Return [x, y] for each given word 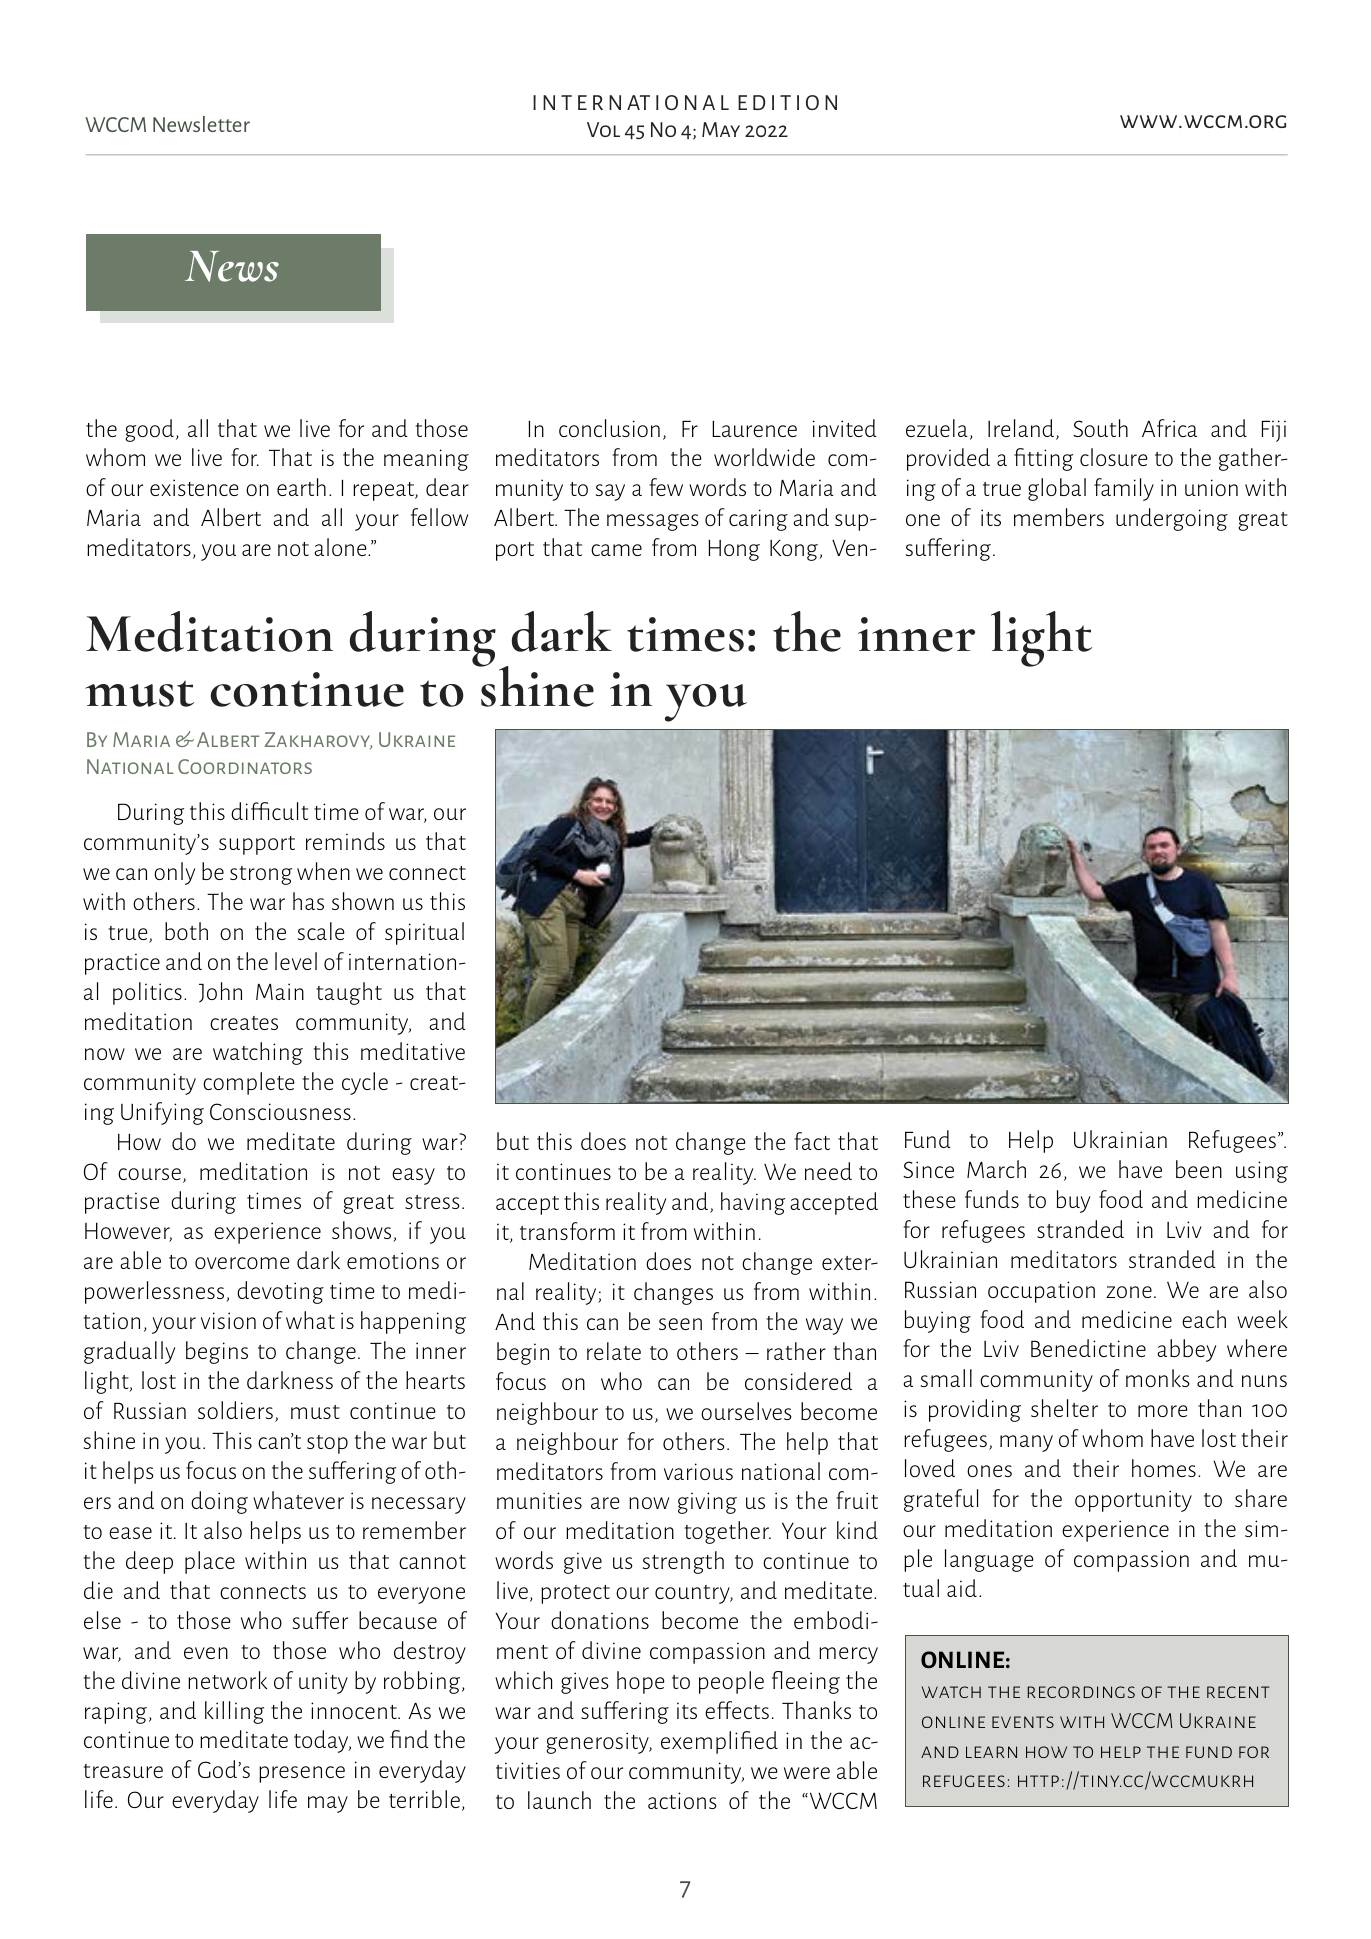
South [1100, 428]
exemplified [719, 1742]
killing [234, 1712]
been [1199, 1169]
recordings [1081, 1692]
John [220, 992]
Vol [603, 129]
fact [812, 1141]
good [149, 430]
